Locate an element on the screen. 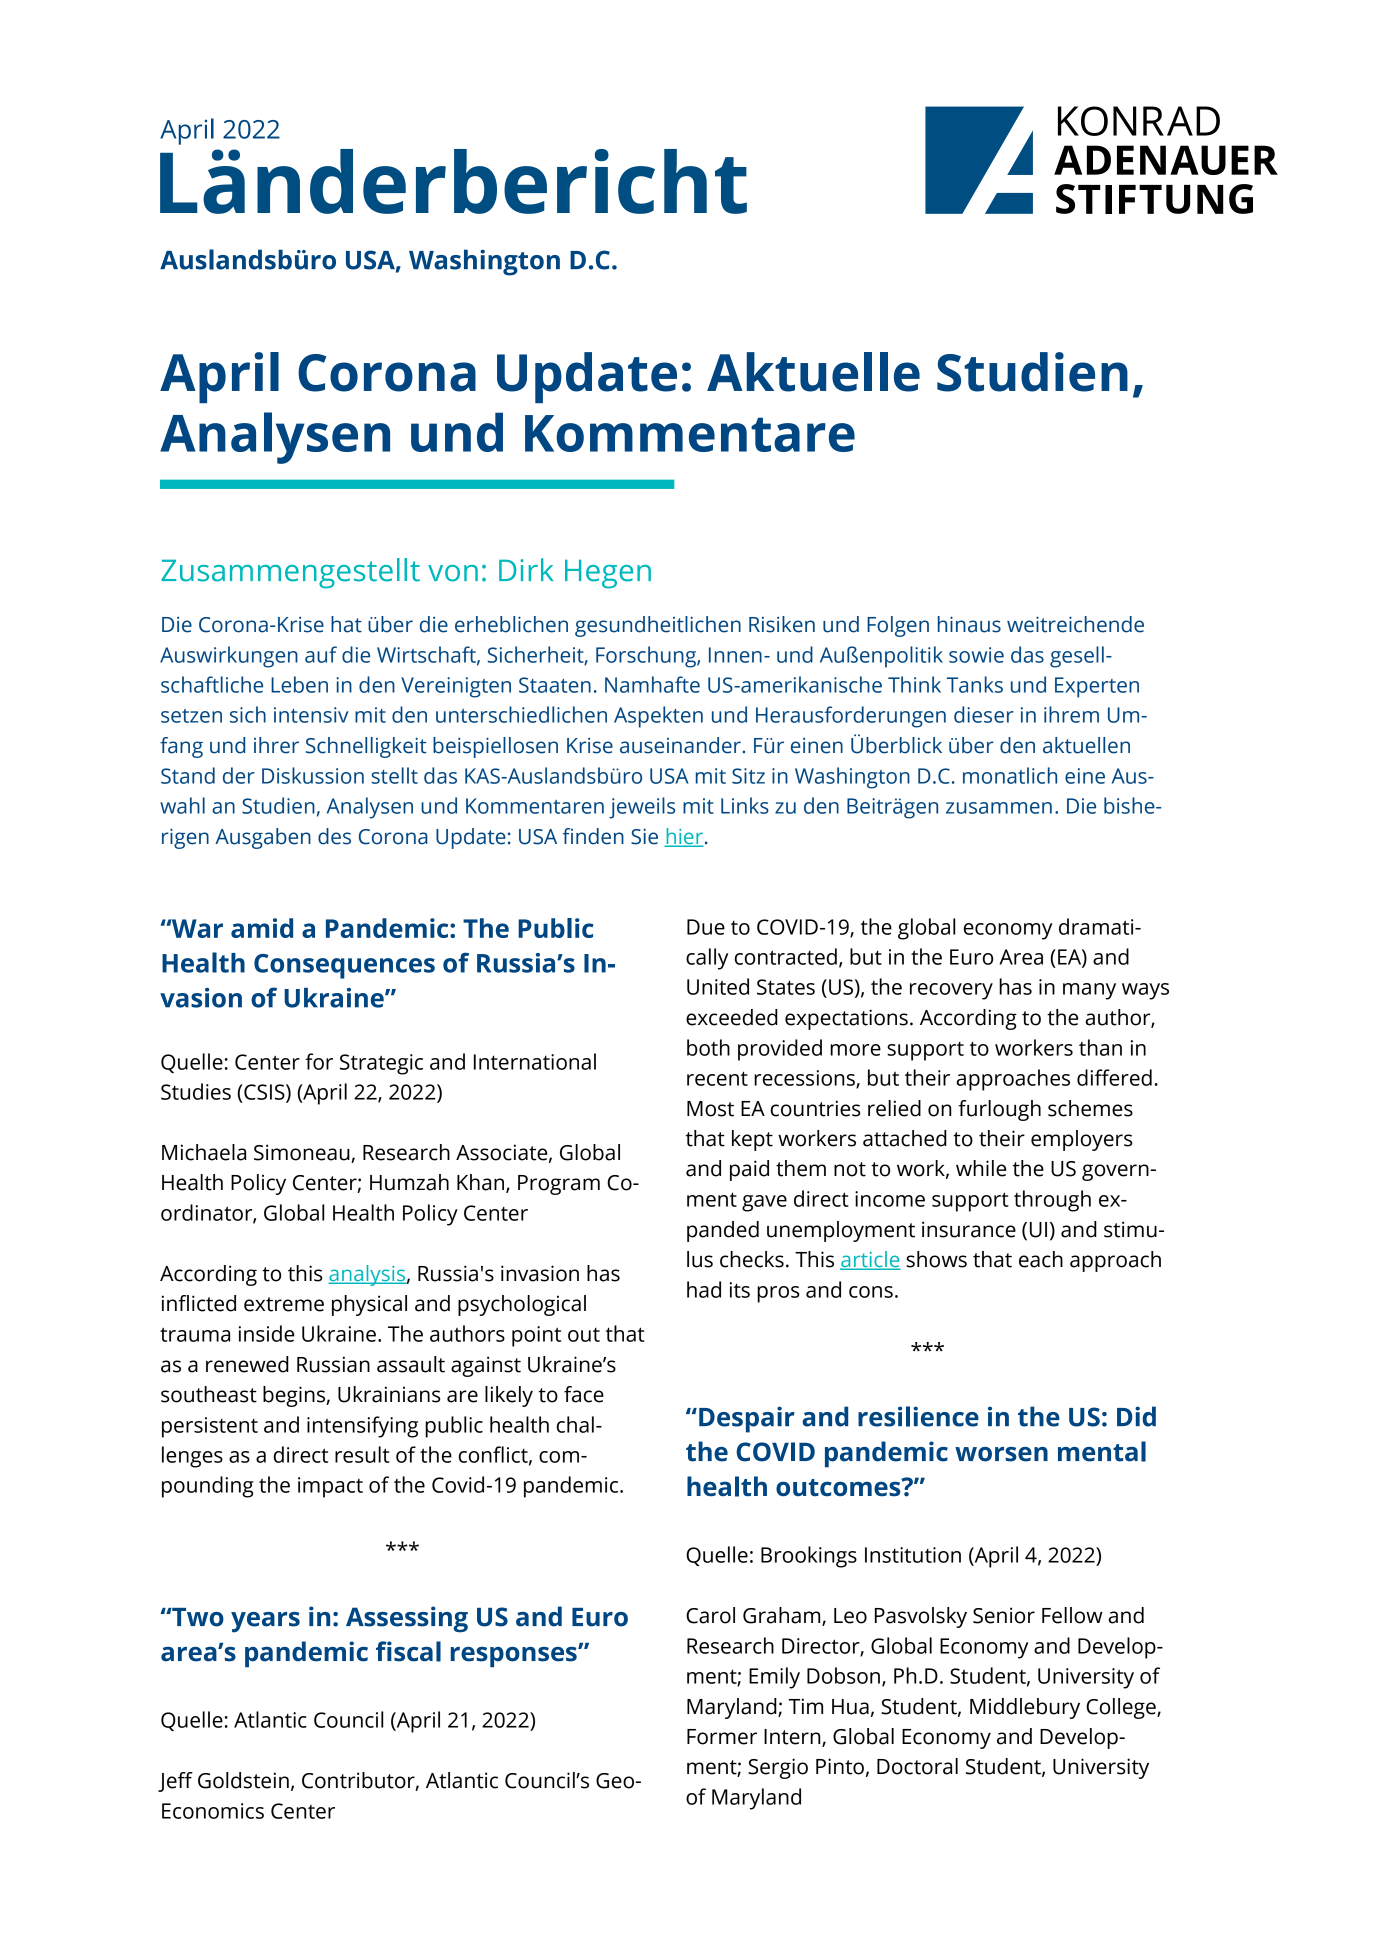 This screenshot has width=1385, height=1959. Dirk is located at coordinates (526, 569).
